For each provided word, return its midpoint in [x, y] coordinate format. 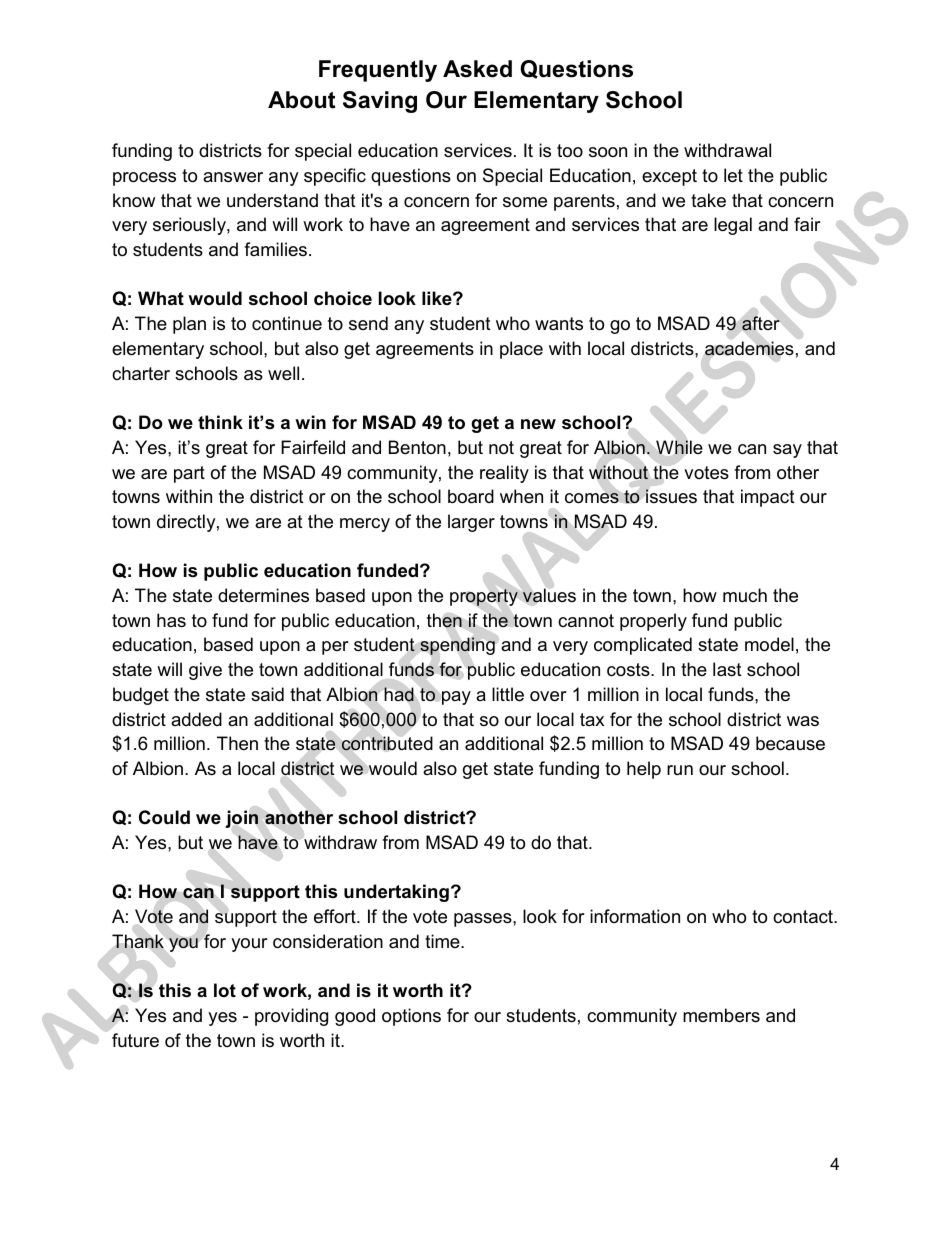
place [521, 350]
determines [263, 595]
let [733, 175]
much [745, 595]
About [301, 100]
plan [189, 325]
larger [471, 523]
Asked [477, 69]
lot [225, 990]
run [680, 770]
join [241, 819]
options [411, 1017]
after [761, 323]
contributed [387, 743]
